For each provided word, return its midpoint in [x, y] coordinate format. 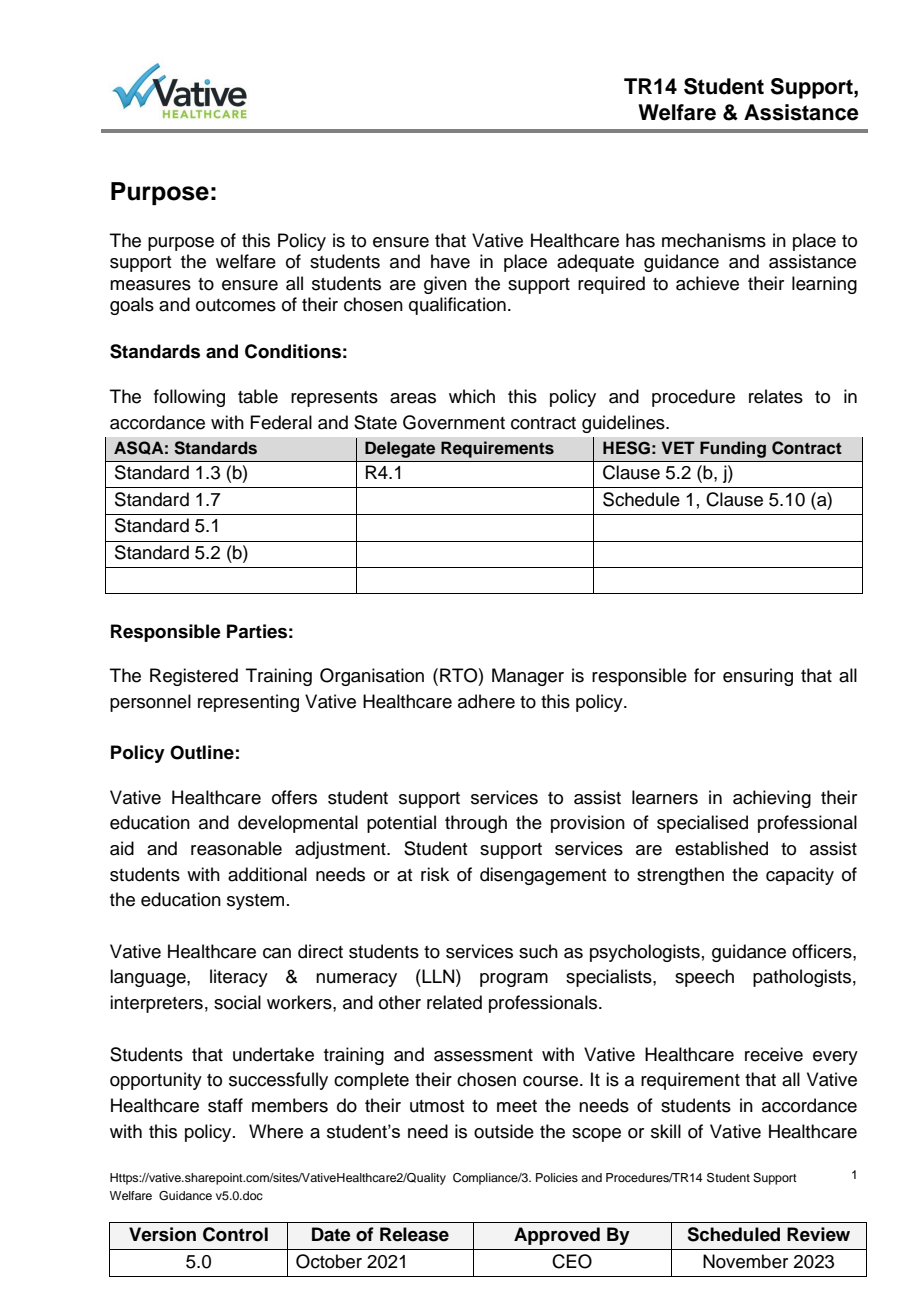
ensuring [758, 677]
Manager [528, 677]
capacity [800, 876]
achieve [707, 283]
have [450, 261]
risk [435, 874]
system [255, 902]
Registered [194, 677]
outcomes [236, 305]
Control [235, 1234]
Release [414, 1234]
